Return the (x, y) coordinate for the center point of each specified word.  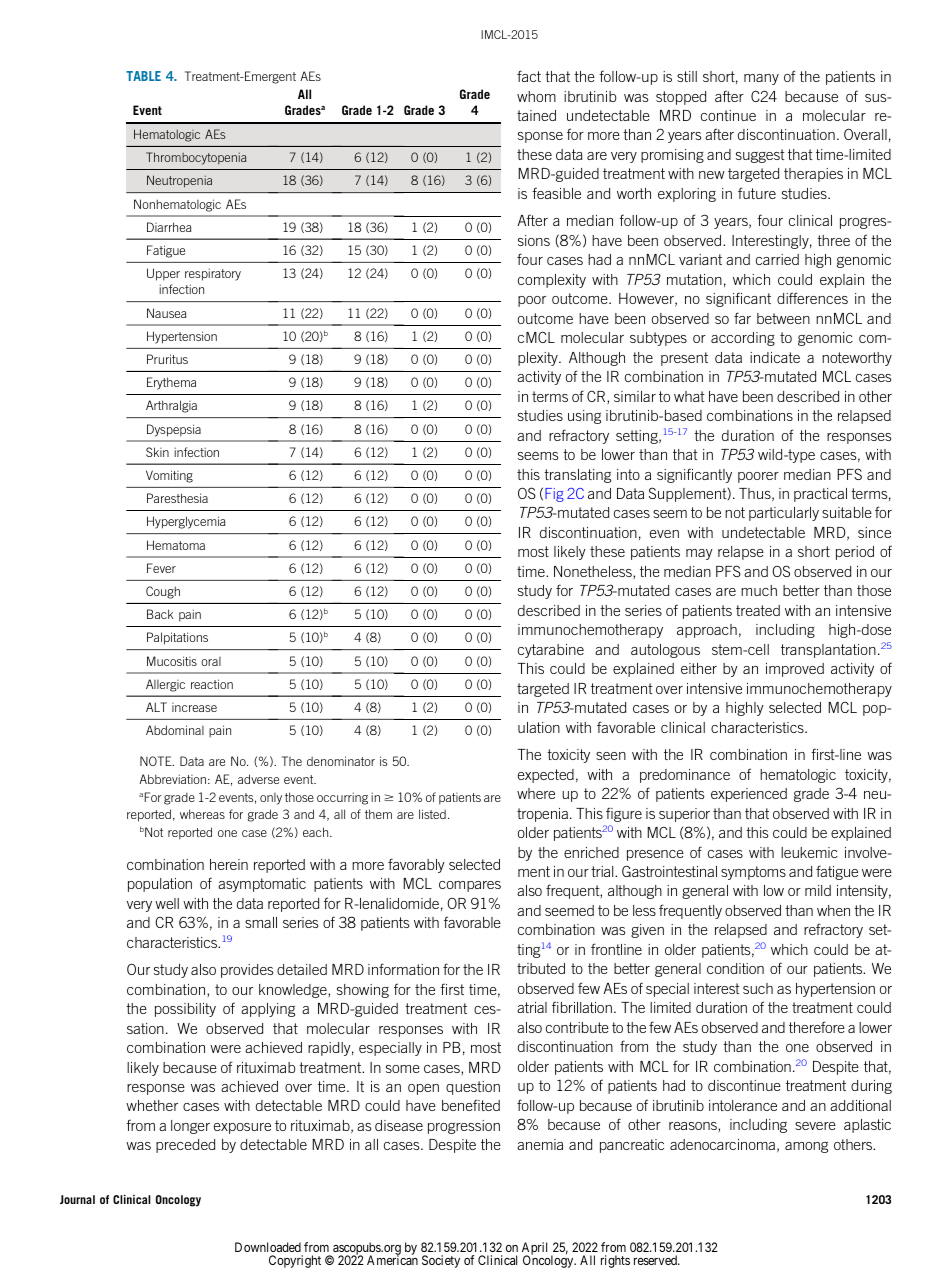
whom (536, 96)
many (761, 79)
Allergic (165, 685)
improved (795, 670)
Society (441, 1261)
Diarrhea (169, 227)
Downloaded (268, 1247)
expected (546, 776)
